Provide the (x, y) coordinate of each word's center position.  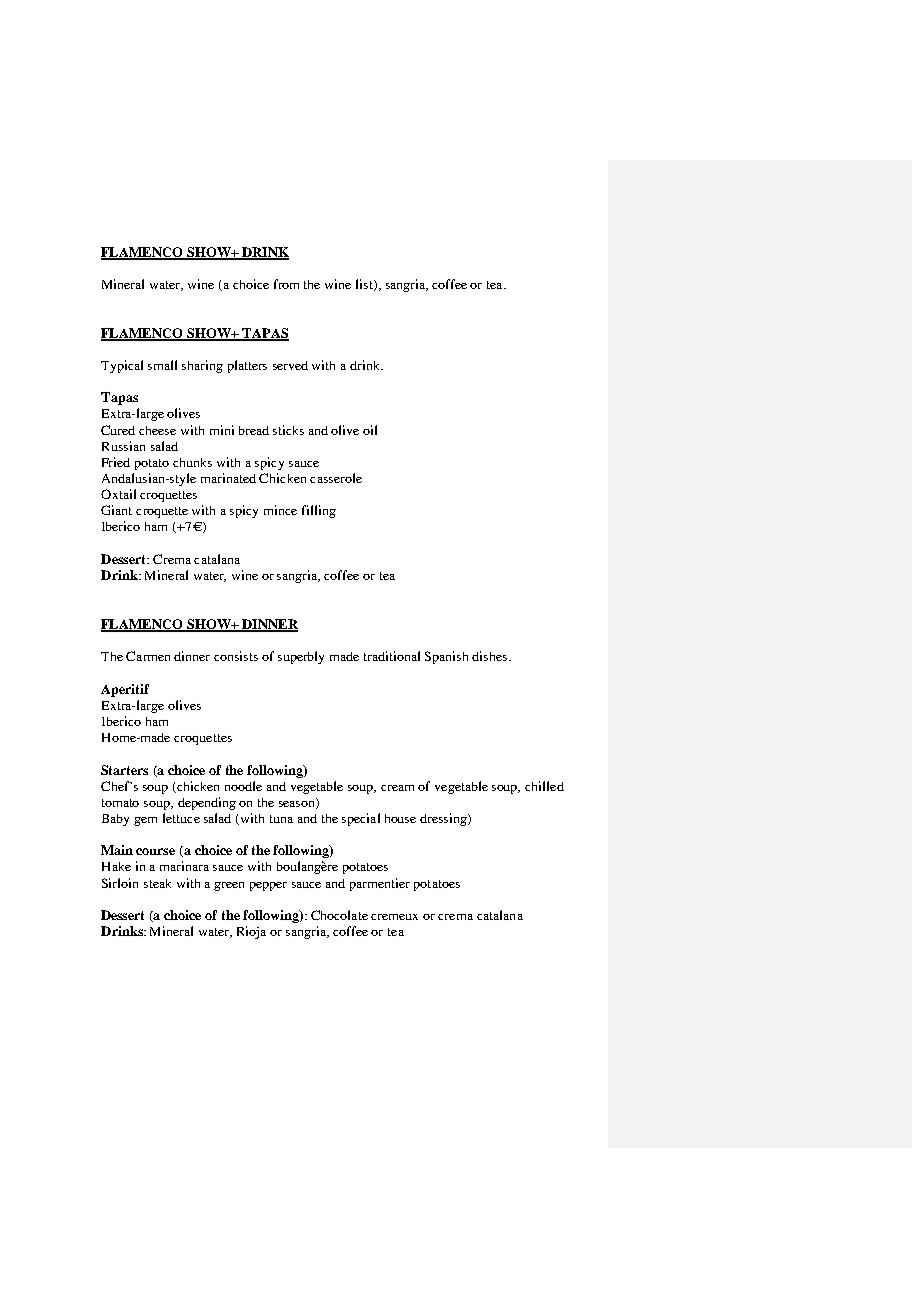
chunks (192, 462)
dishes (491, 656)
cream (397, 788)
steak (157, 883)
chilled (544, 786)
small (162, 365)
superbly (301, 657)
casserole (336, 478)
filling (319, 511)
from (286, 284)
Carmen (148, 656)
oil (370, 430)
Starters (124, 770)
